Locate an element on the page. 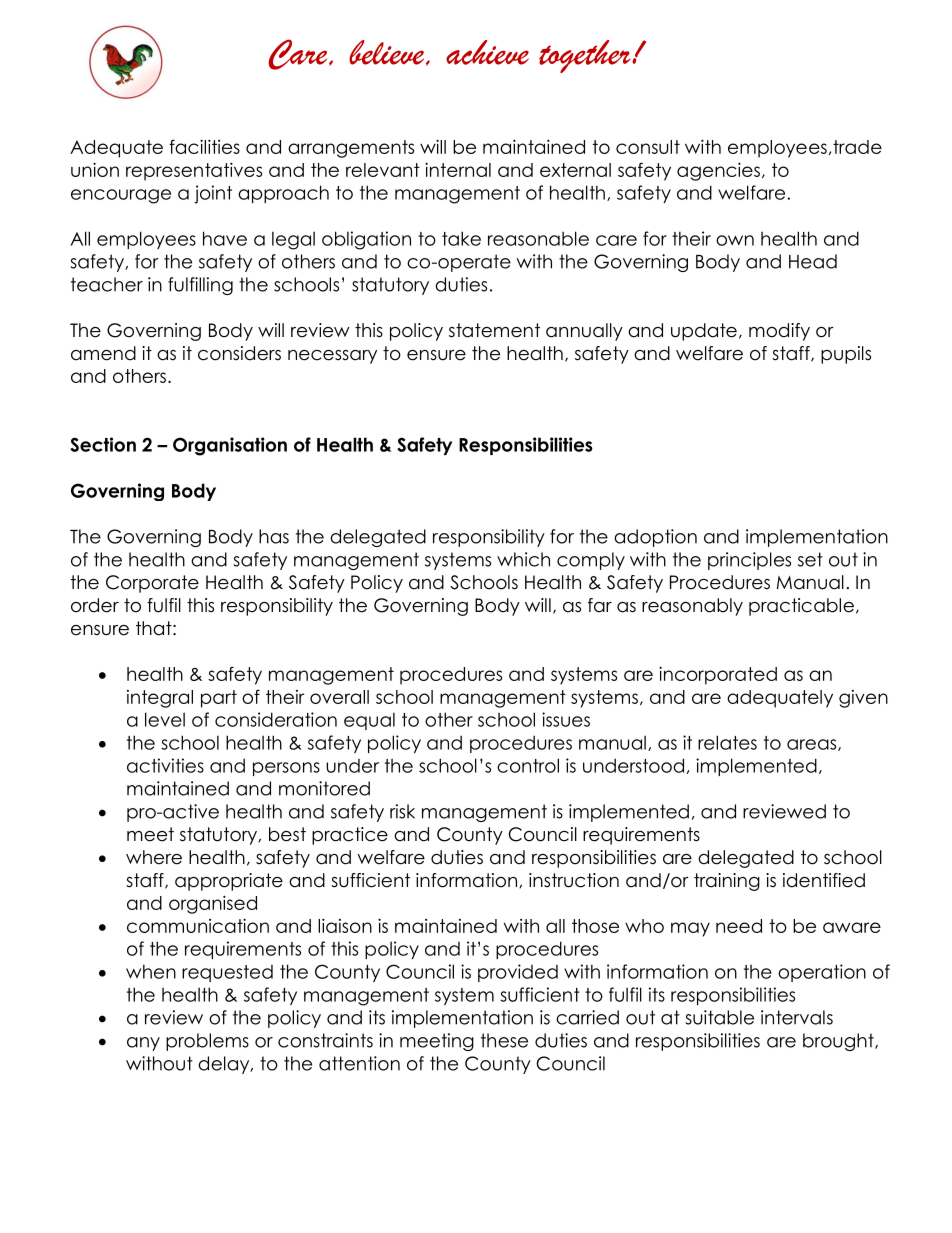 The height and width of the document is (1233, 952). agencies is located at coordinates (718, 171).
